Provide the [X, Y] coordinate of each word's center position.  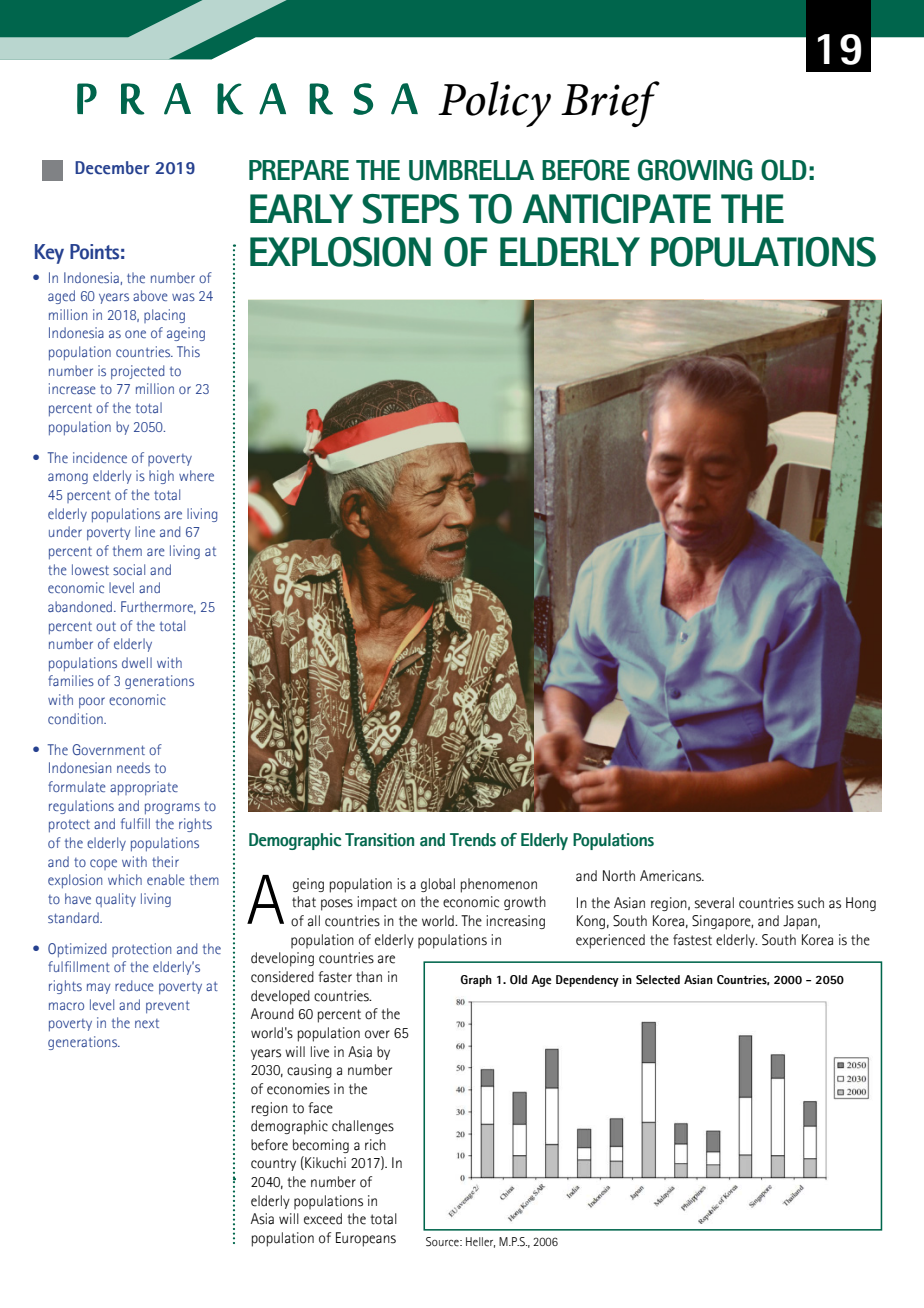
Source [443, 1242]
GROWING [695, 170]
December [112, 168]
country [273, 1164]
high [161, 477]
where [196, 475]
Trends [473, 840]
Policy [494, 104]
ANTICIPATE [616, 209]
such [811, 903]
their [165, 861]
